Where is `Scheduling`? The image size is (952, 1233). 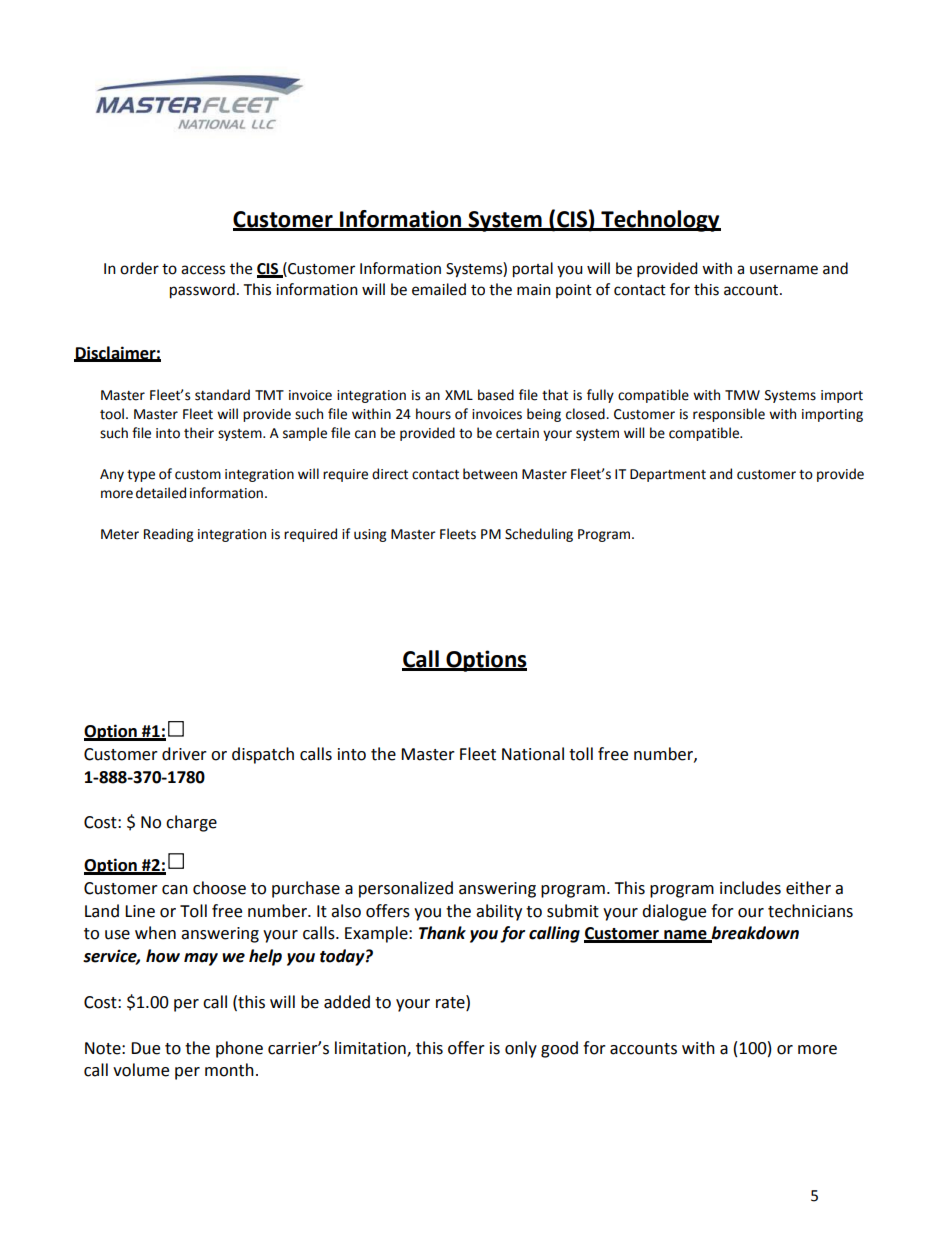
Scheduling is located at coordinates (539, 535).
